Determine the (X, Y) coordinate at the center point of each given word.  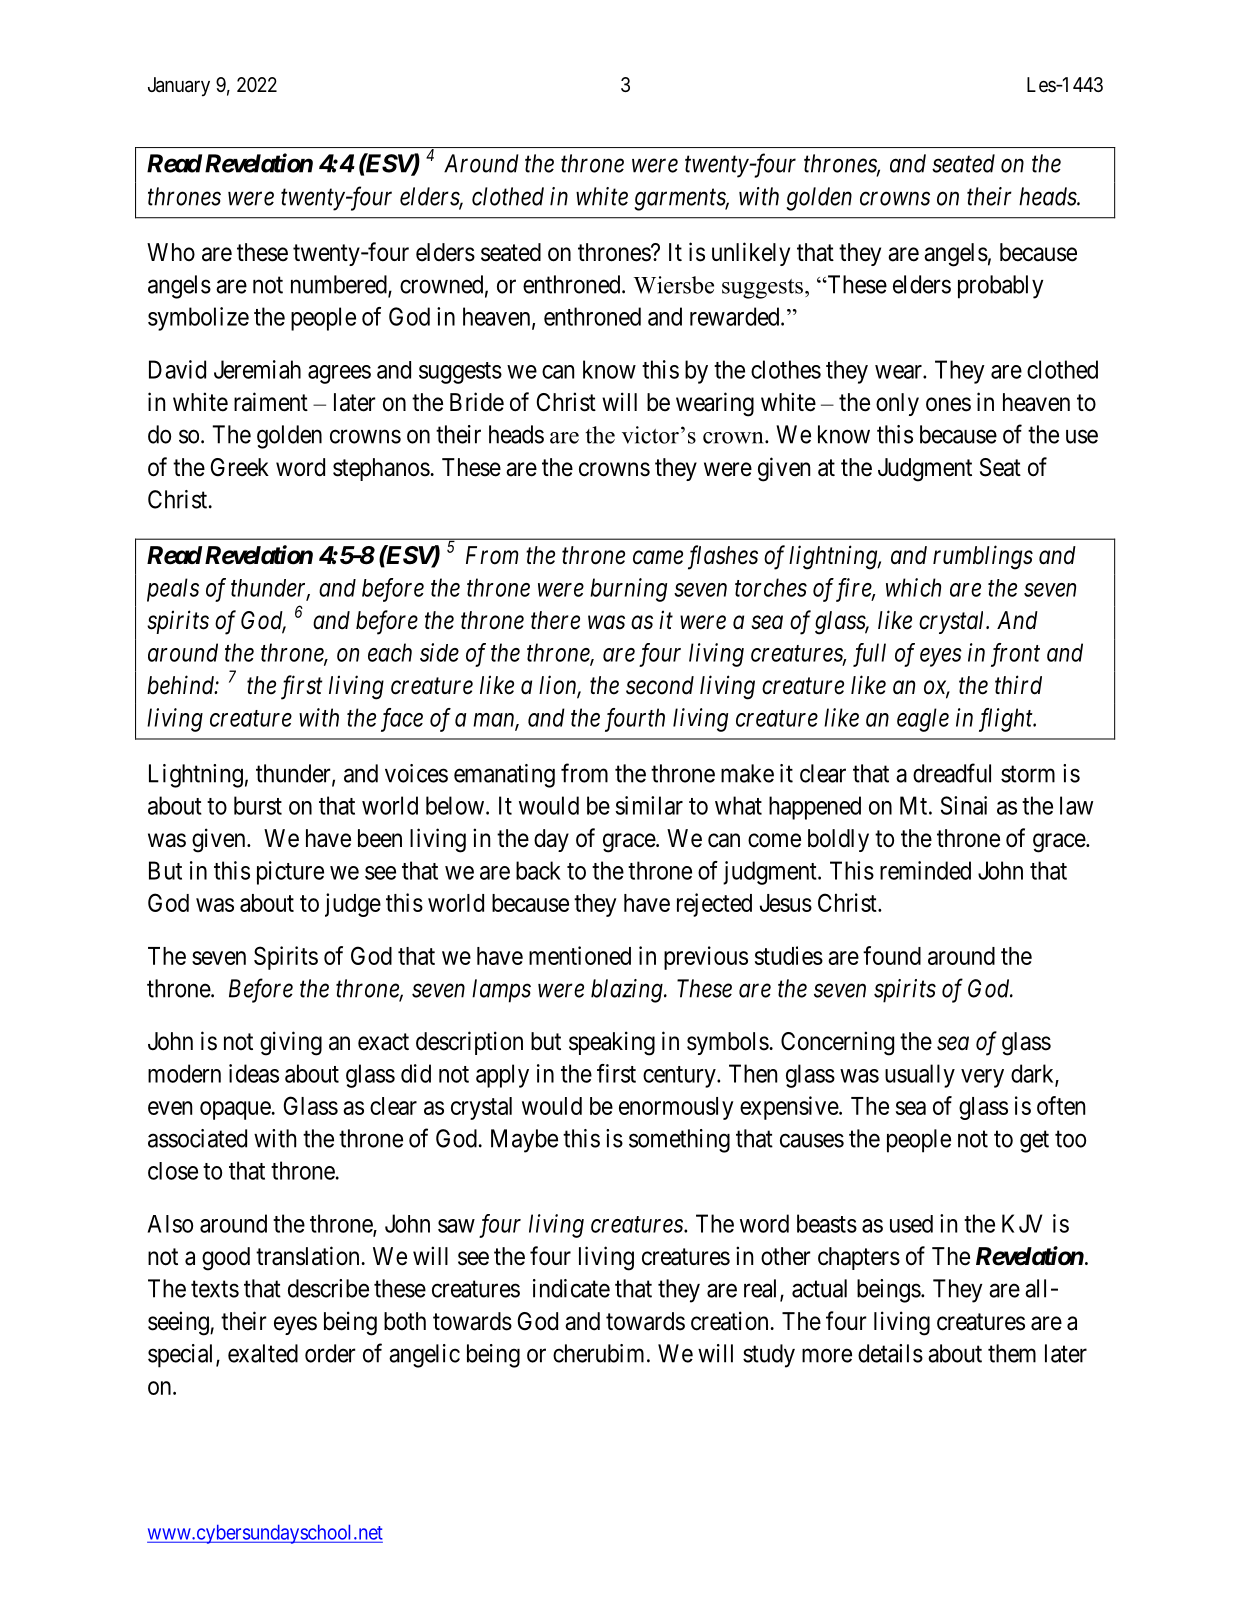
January (179, 86)
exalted (263, 1353)
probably (1000, 287)
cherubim (600, 1353)
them (1012, 1353)
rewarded (736, 316)
